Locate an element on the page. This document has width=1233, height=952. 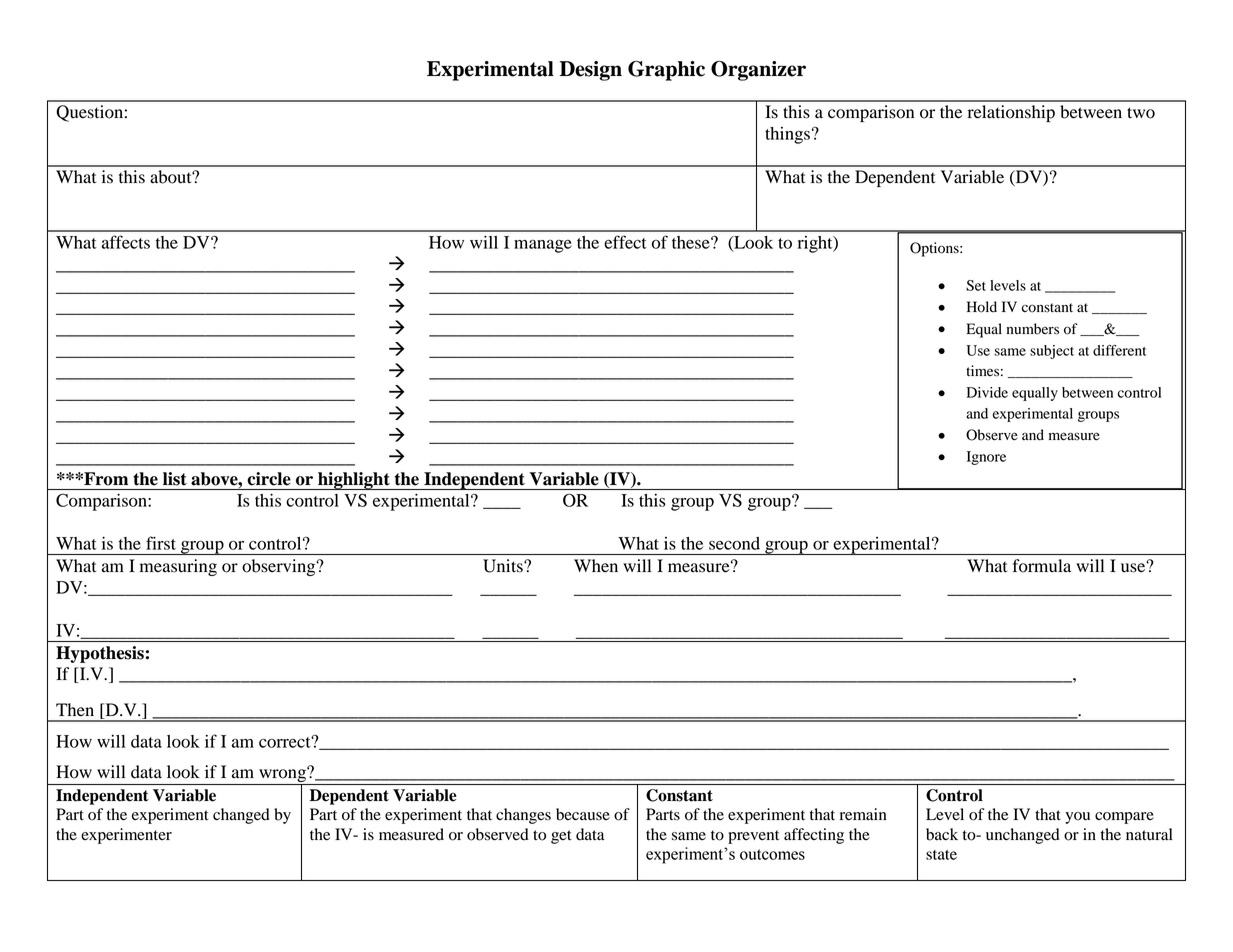
formula is located at coordinates (1041, 566).
